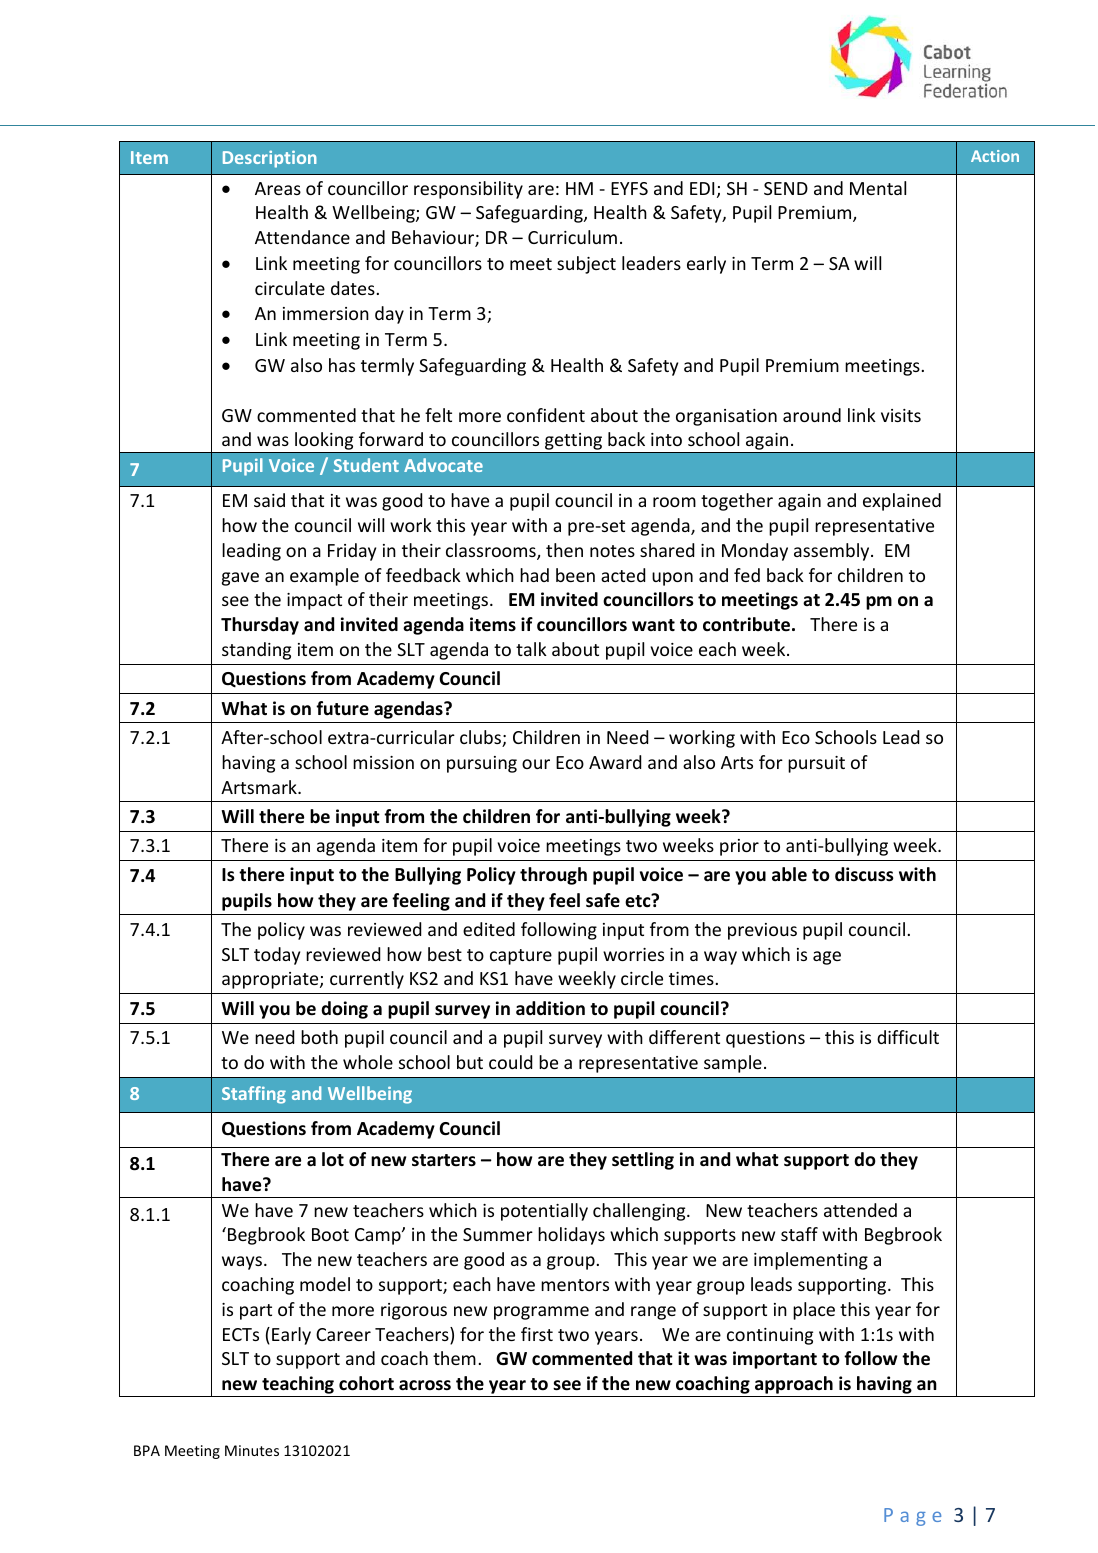 This screenshot has width=1098, height=1553. Describe the element at coordinates (550, 1008) in the screenshot. I see `addition` at that location.
